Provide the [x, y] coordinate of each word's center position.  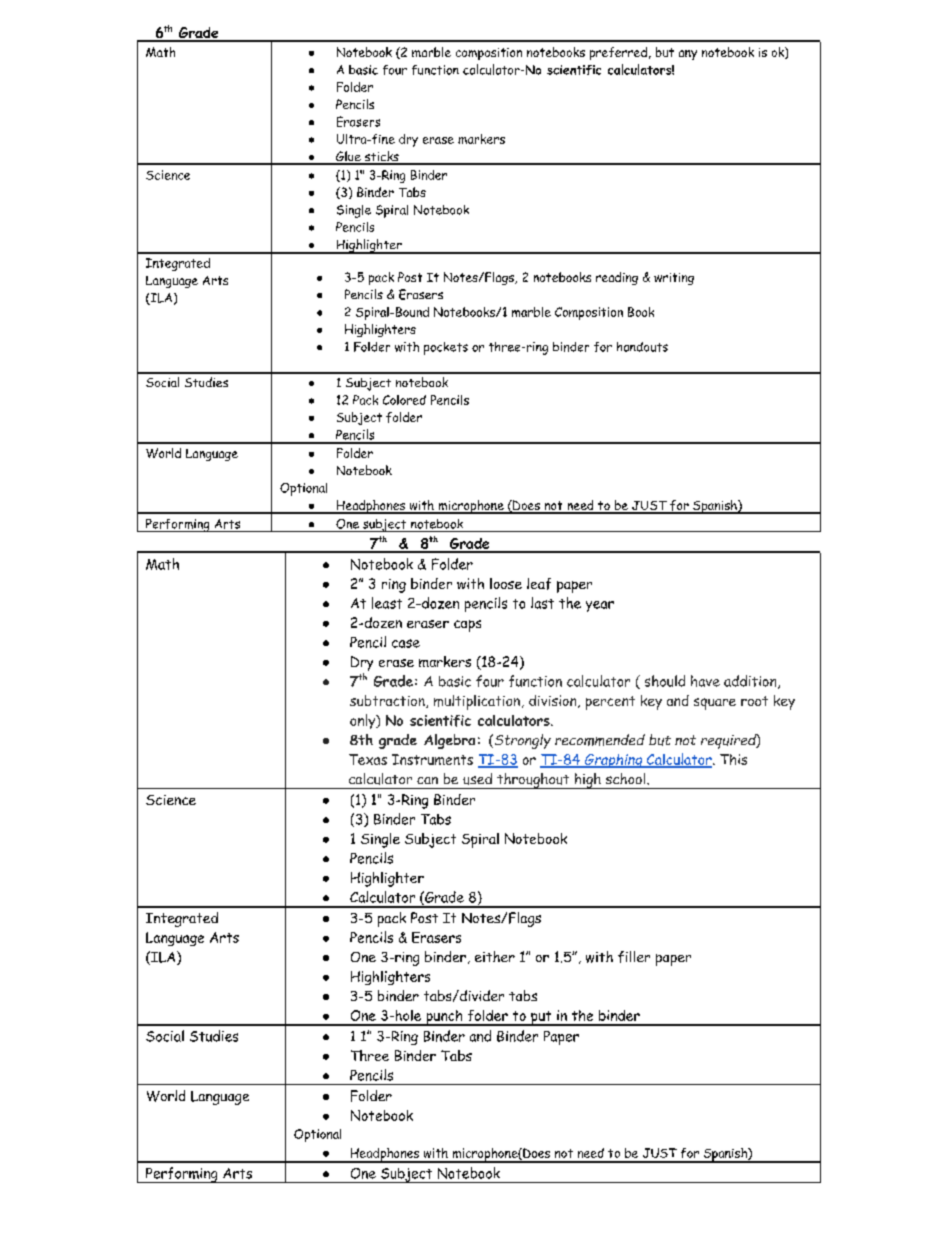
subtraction [388, 701]
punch [444, 1018]
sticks [381, 157]
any [688, 55]
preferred [618, 53]
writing [674, 279]
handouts [642, 347]
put [541, 1018]
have [705, 681]
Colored [404, 400]
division [554, 701]
